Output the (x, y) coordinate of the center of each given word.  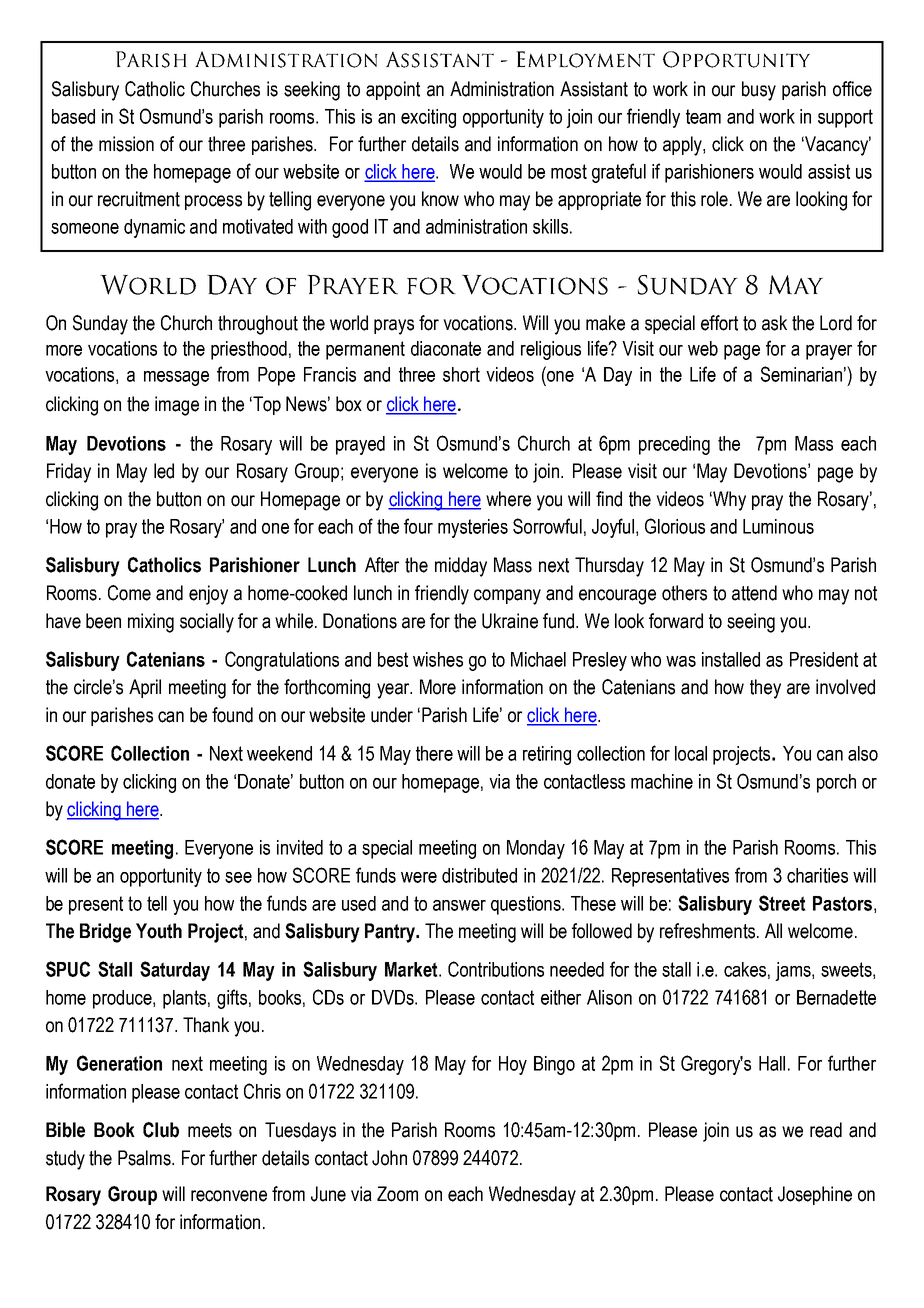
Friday (69, 473)
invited (300, 847)
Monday (536, 849)
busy (759, 91)
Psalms (145, 1158)
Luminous (778, 526)
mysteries (473, 528)
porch (836, 783)
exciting (428, 118)
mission (126, 144)
